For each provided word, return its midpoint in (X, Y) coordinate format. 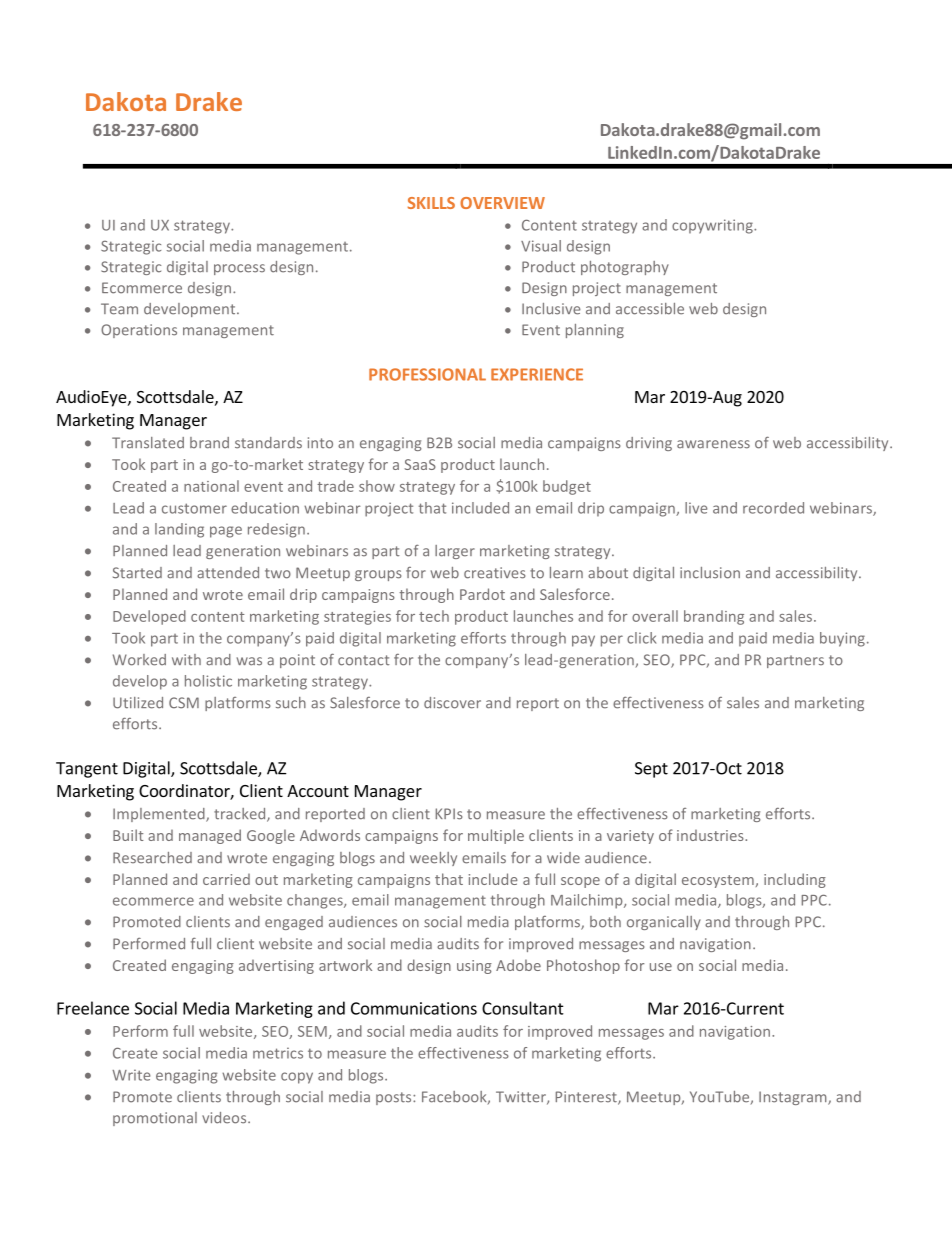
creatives (495, 573)
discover (452, 703)
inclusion (710, 573)
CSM (184, 703)
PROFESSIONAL (427, 374)
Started (137, 573)
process (239, 269)
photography (625, 268)
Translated (148, 443)
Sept (651, 770)
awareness (713, 444)
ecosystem (718, 881)
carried (226, 879)
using (474, 967)
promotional (155, 1119)
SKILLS (431, 203)
